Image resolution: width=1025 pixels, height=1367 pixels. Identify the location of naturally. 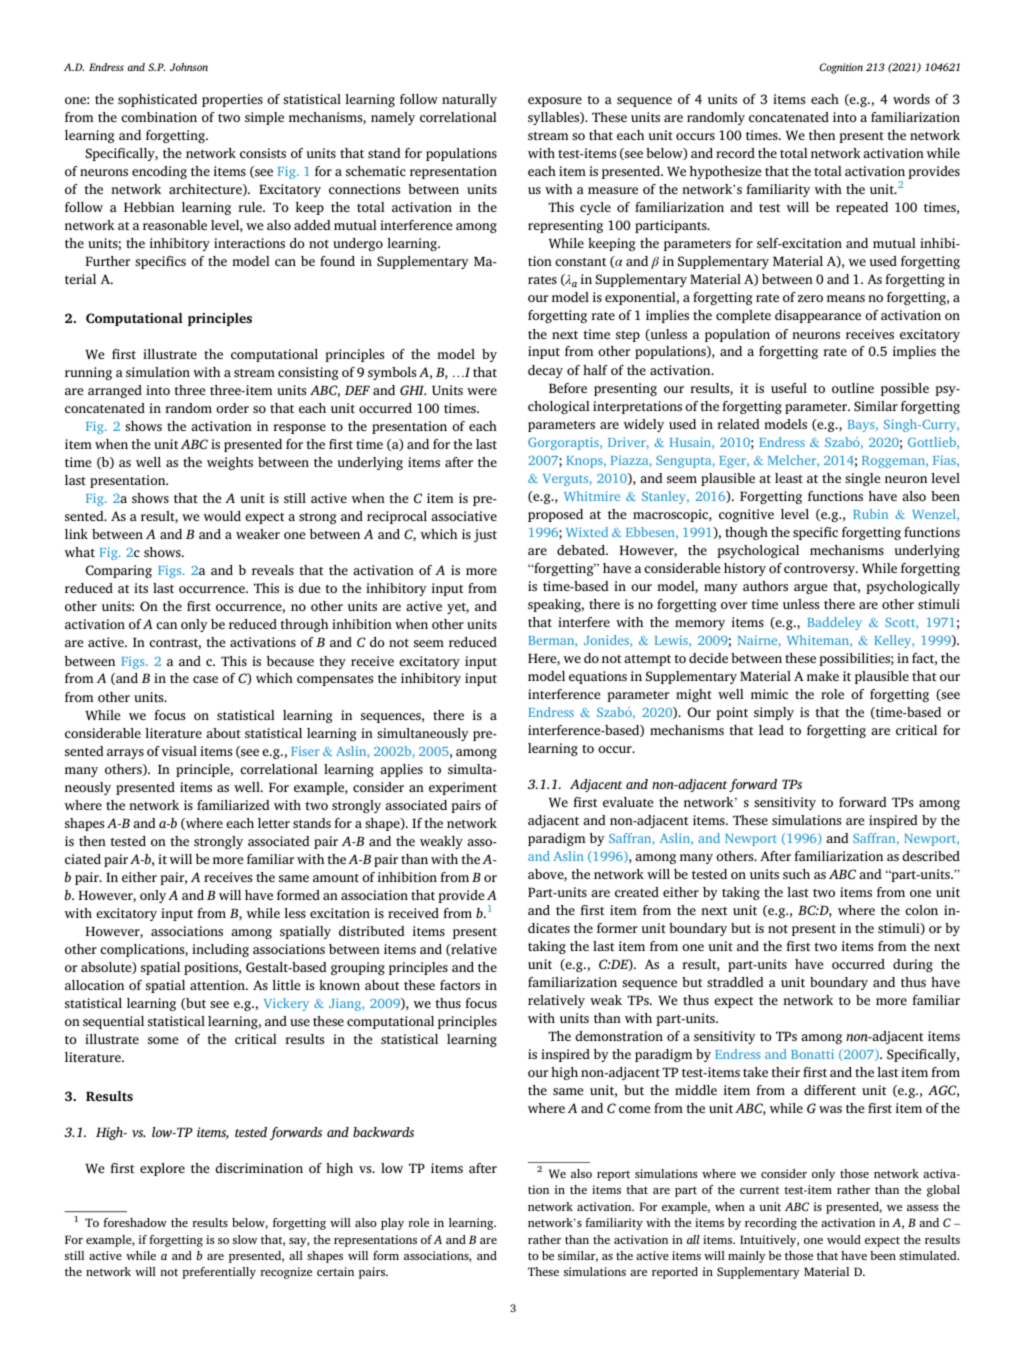
(469, 100).
